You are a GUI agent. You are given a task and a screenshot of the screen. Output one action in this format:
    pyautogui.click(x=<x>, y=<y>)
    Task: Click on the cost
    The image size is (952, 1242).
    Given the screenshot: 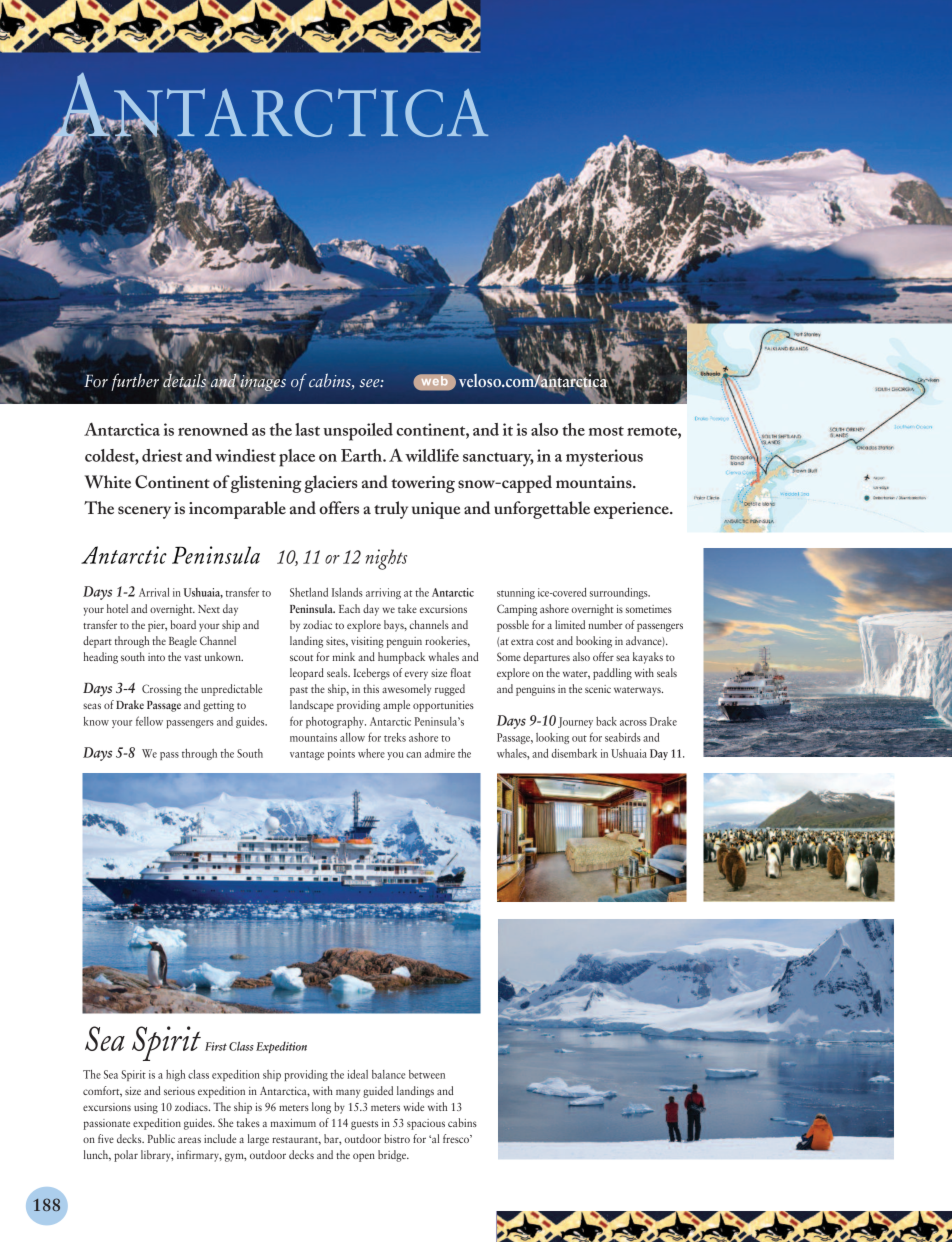 What is the action you would take?
    pyautogui.click(x=545, y=642)
